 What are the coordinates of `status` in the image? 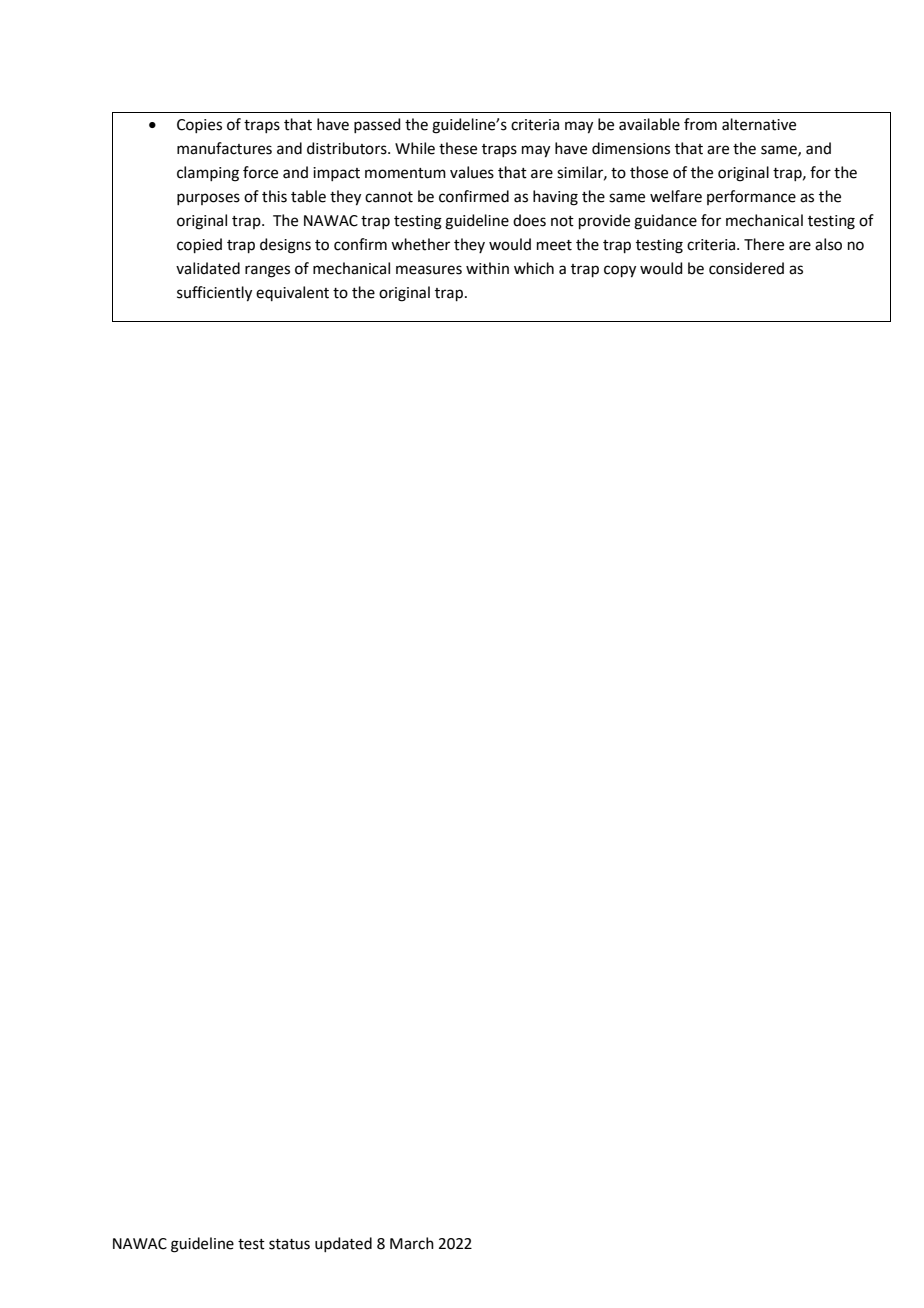 It's located at (289, 1244).
